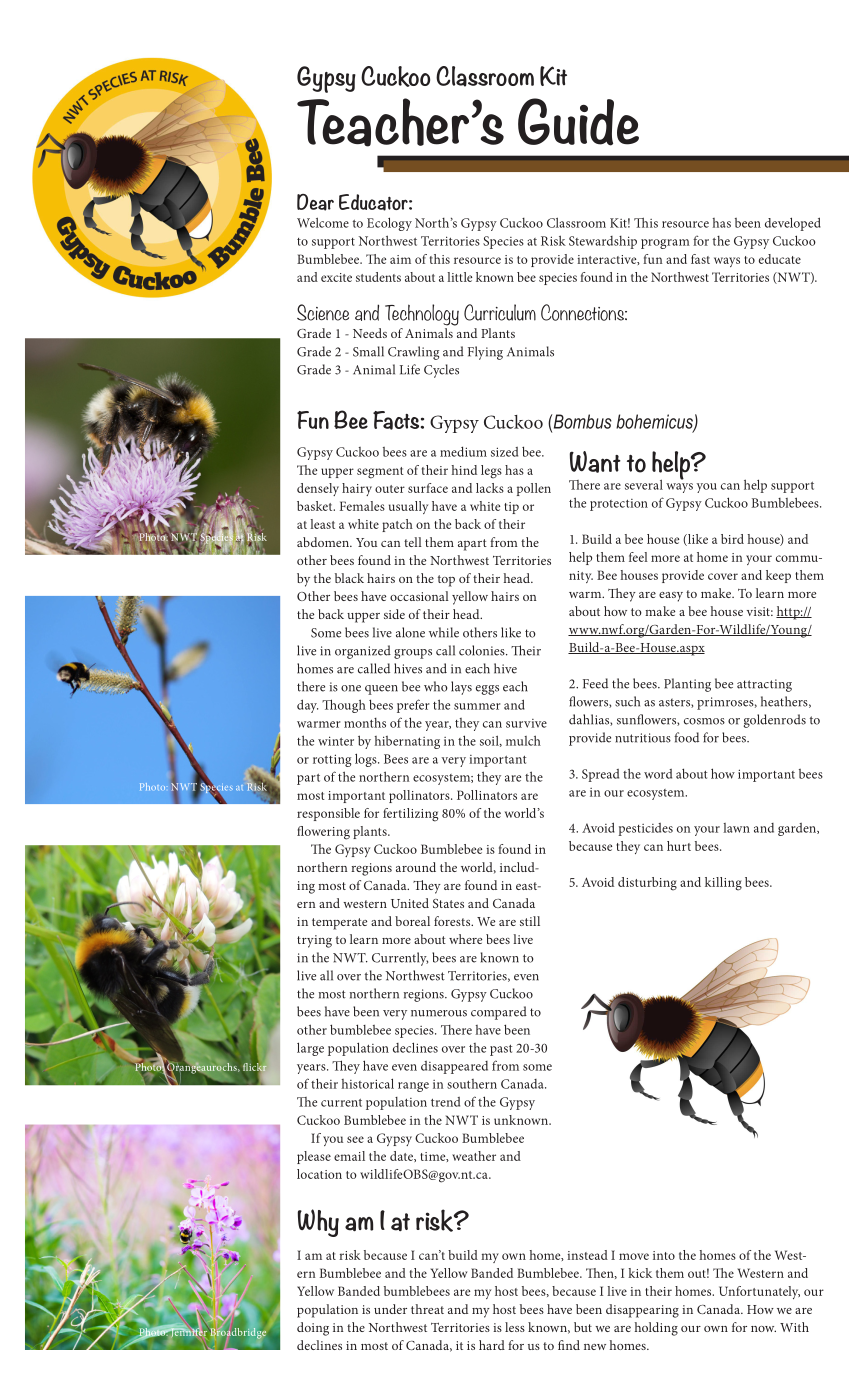 The image size is (849, 1400). What do you see at coordinates (380, 473) in the document?
I see `segment` at bounding box center [380, 473].
